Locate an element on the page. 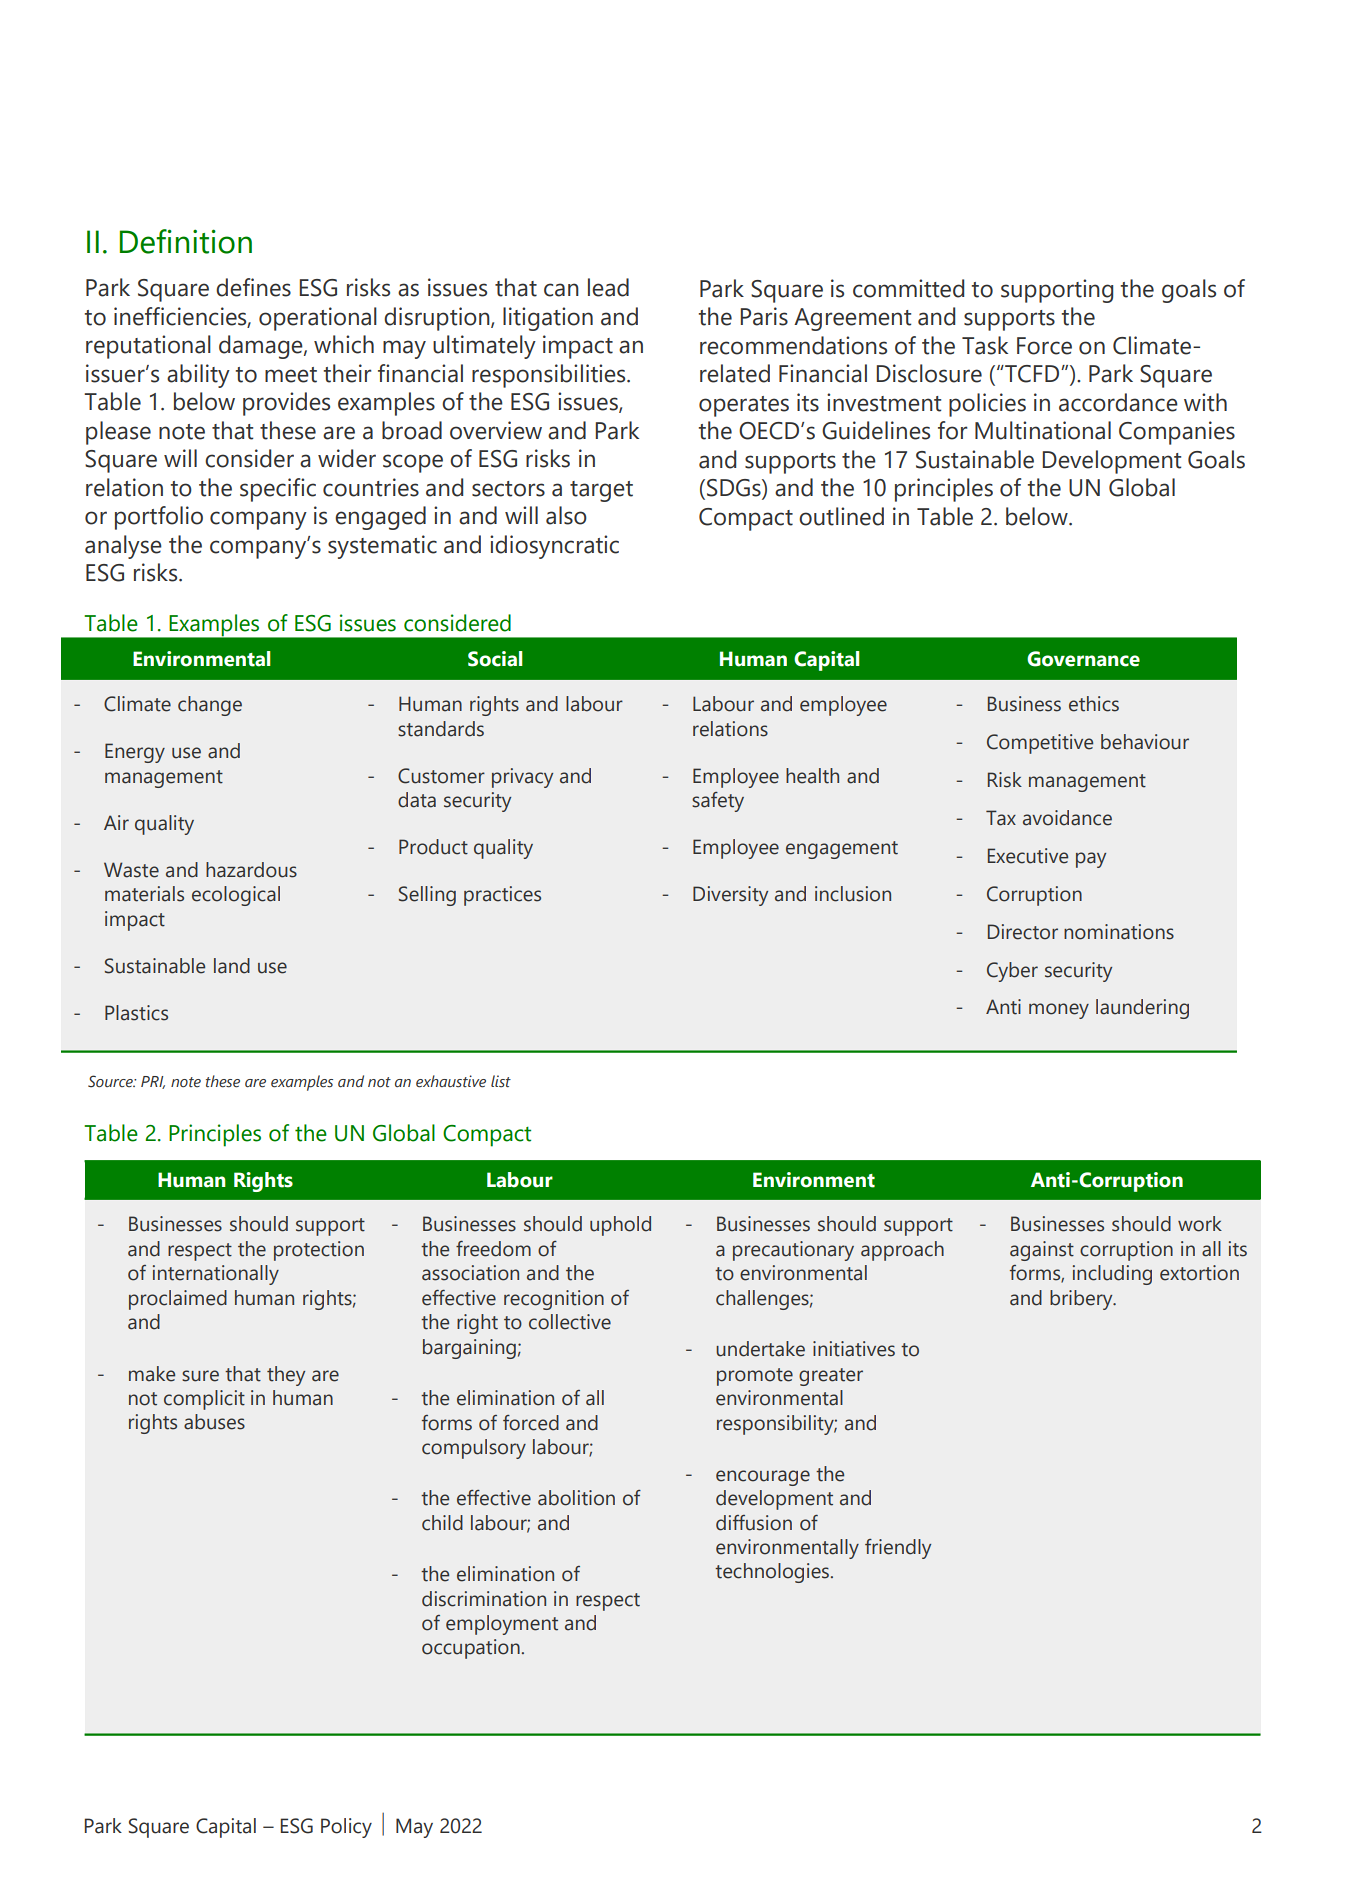  uphold is located at coordinates (620, 1226).
